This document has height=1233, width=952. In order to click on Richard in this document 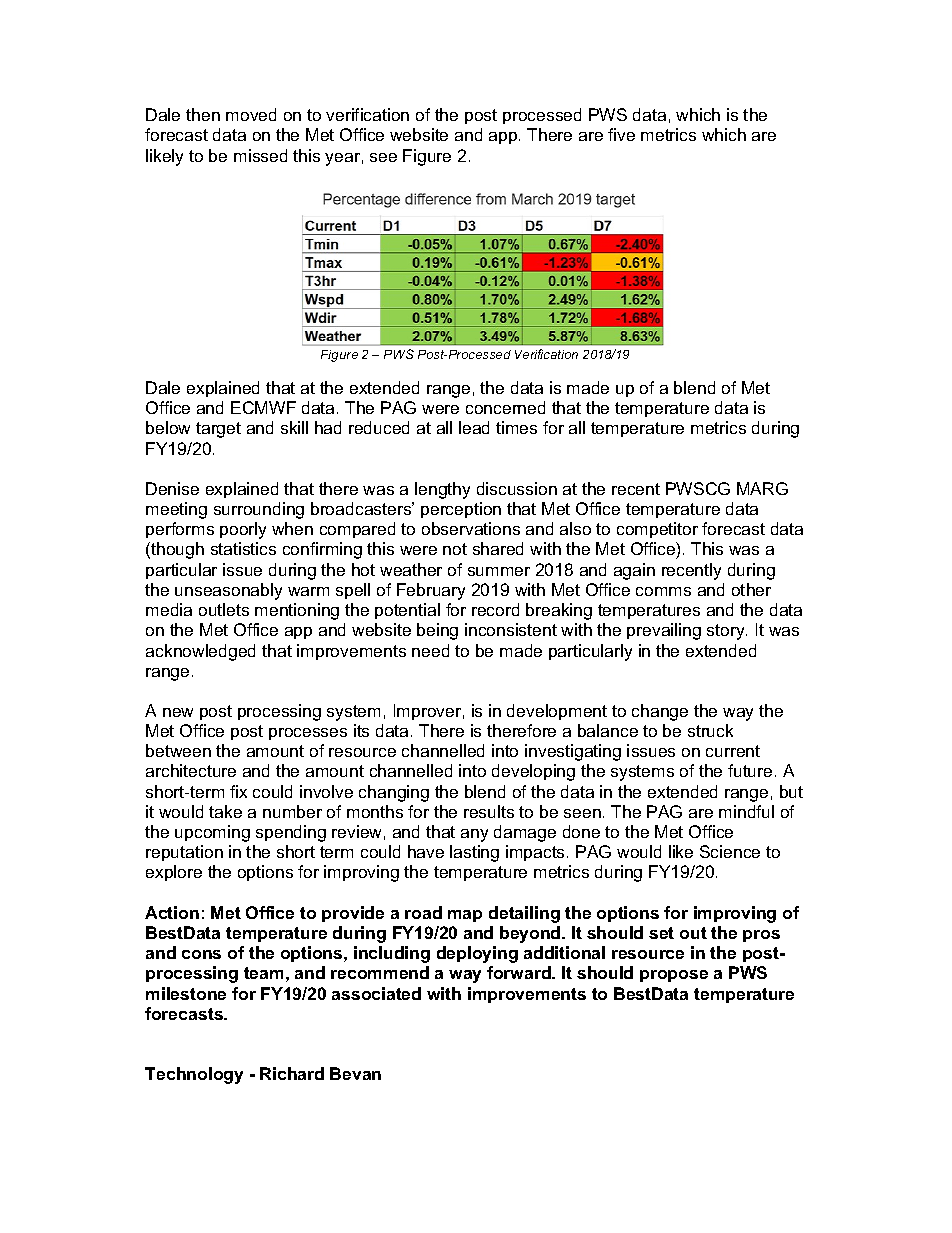, I will do `click(292, 1073)`.
